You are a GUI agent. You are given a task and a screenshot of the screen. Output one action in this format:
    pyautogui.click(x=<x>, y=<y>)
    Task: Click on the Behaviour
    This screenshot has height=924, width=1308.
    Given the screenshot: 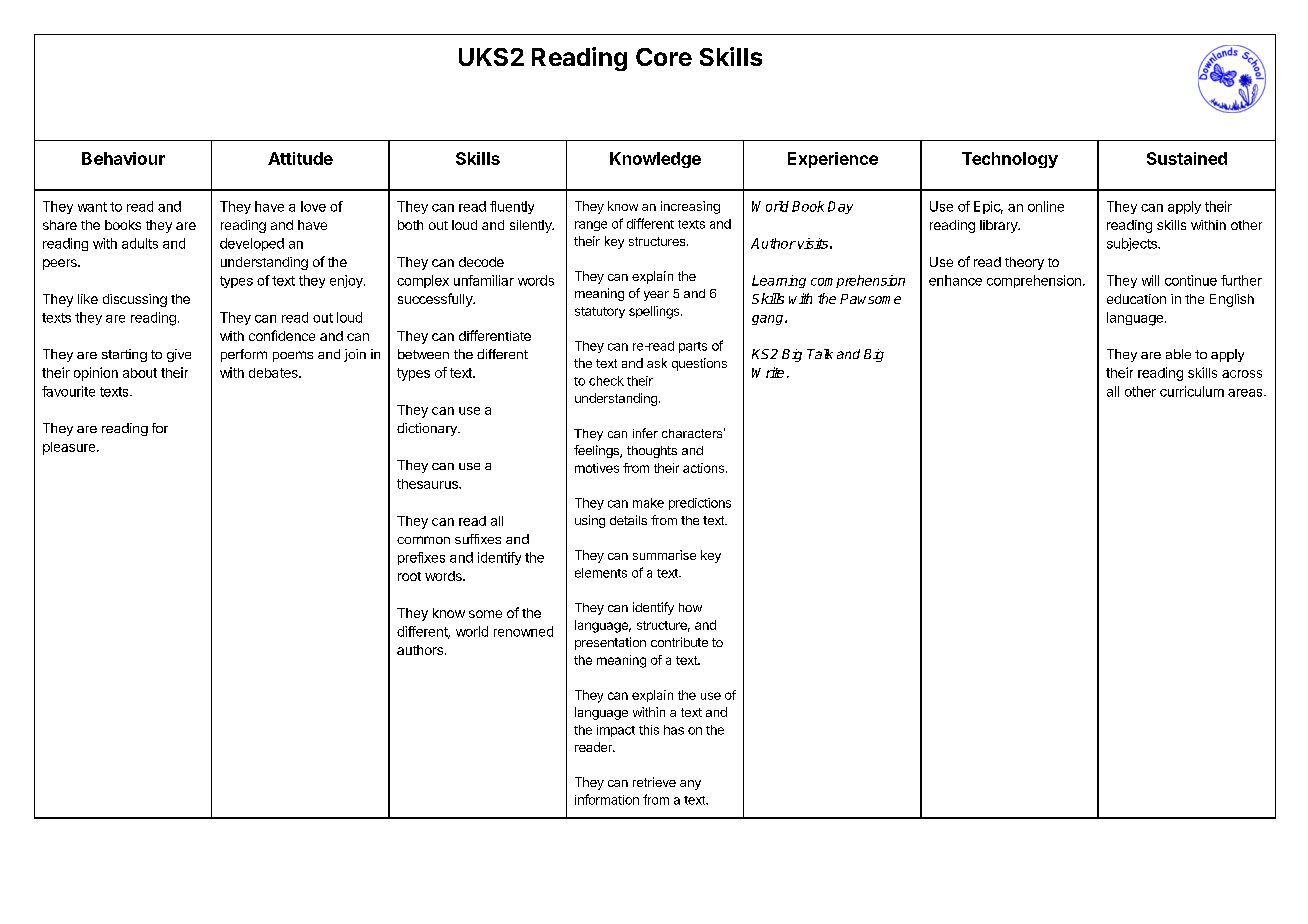 What is the action you would take?
    pyautogui.click(x=123, y=158)
